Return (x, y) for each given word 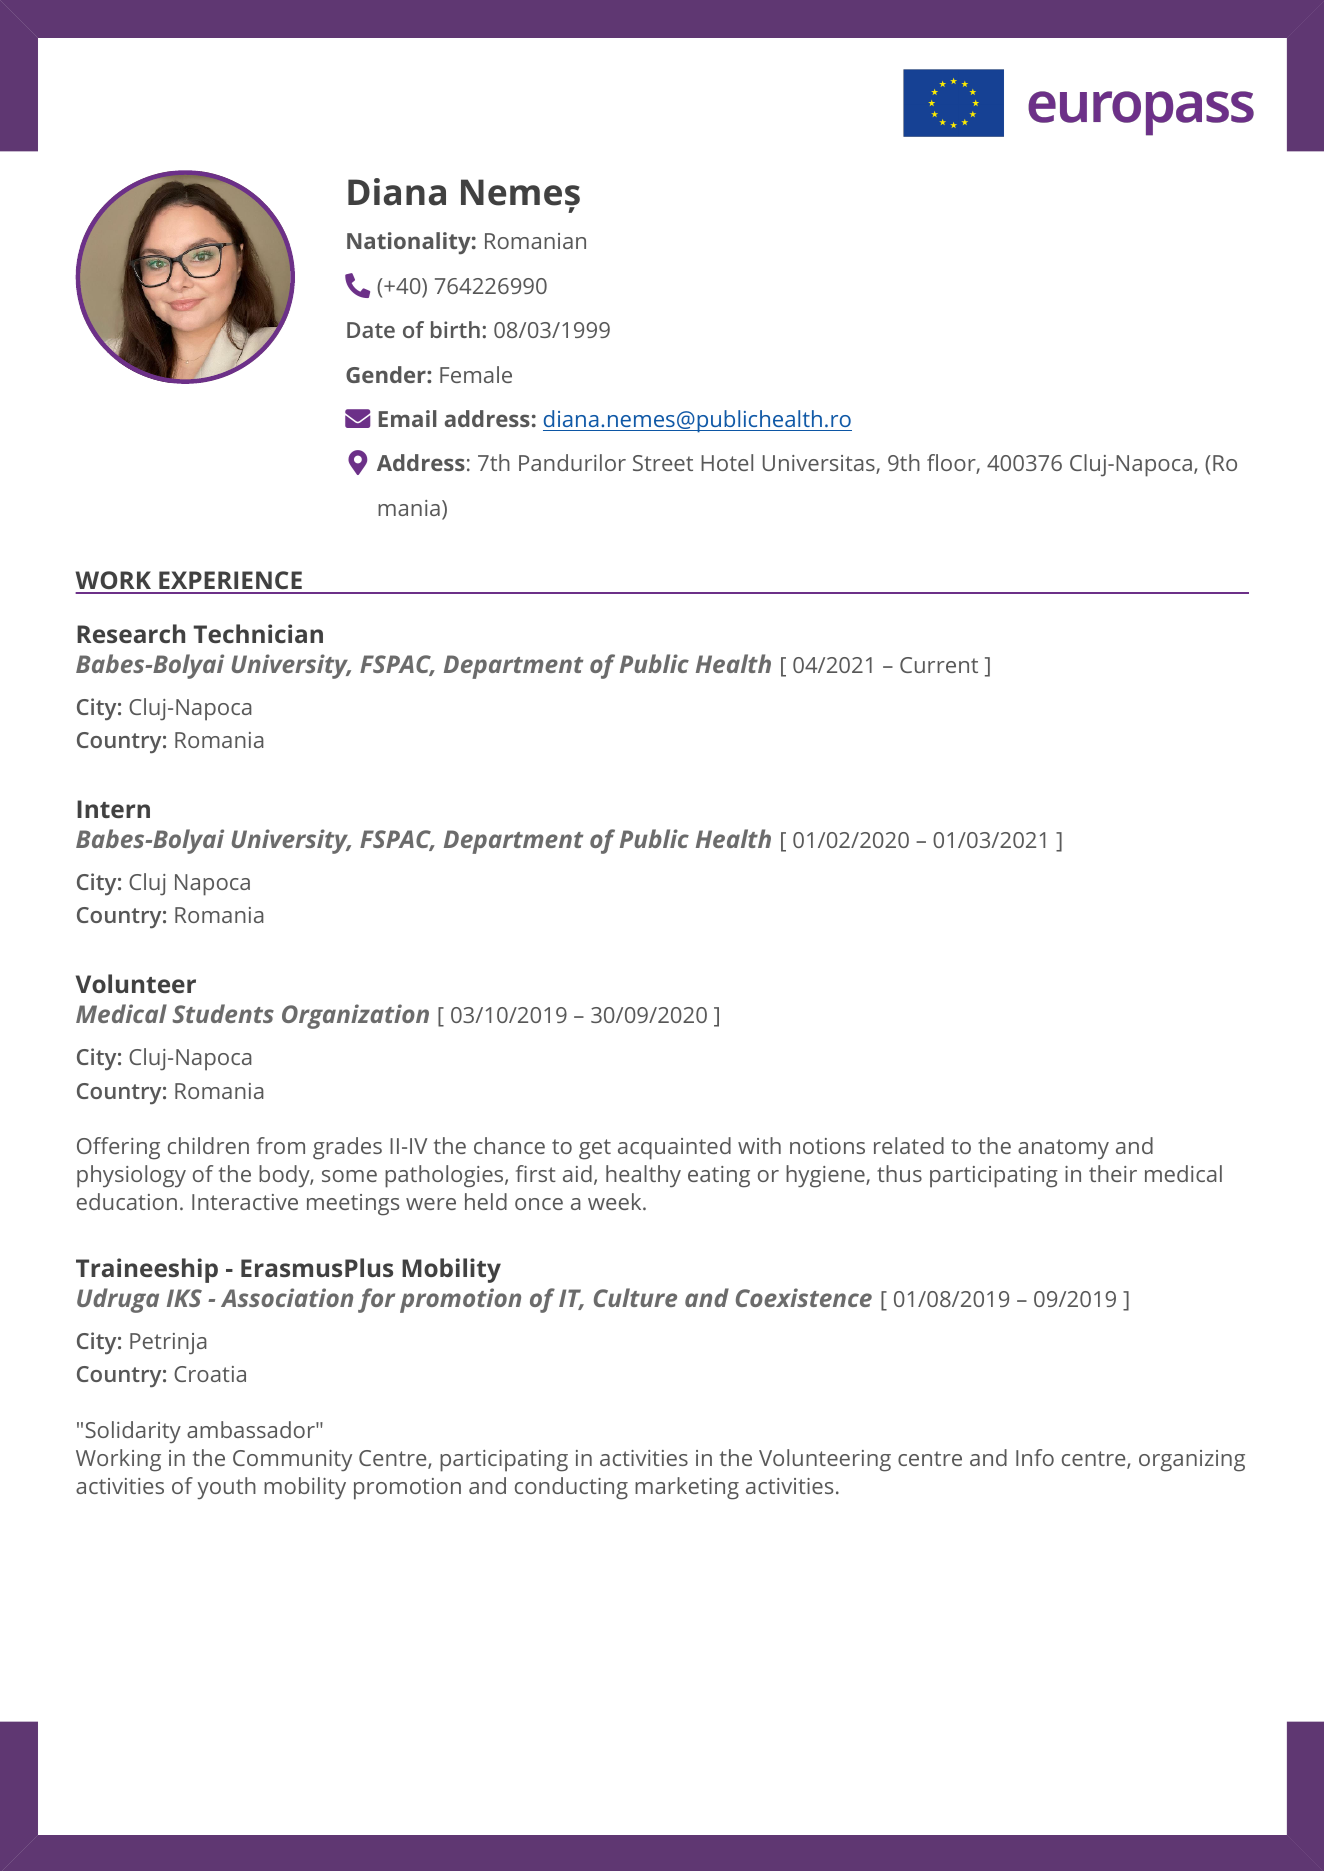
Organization (355, 1016)
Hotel (727, 462)
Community (292, 1460)
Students (223, 1013)
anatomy (1063, 1149)
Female (476, 374)
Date (371, 330)
